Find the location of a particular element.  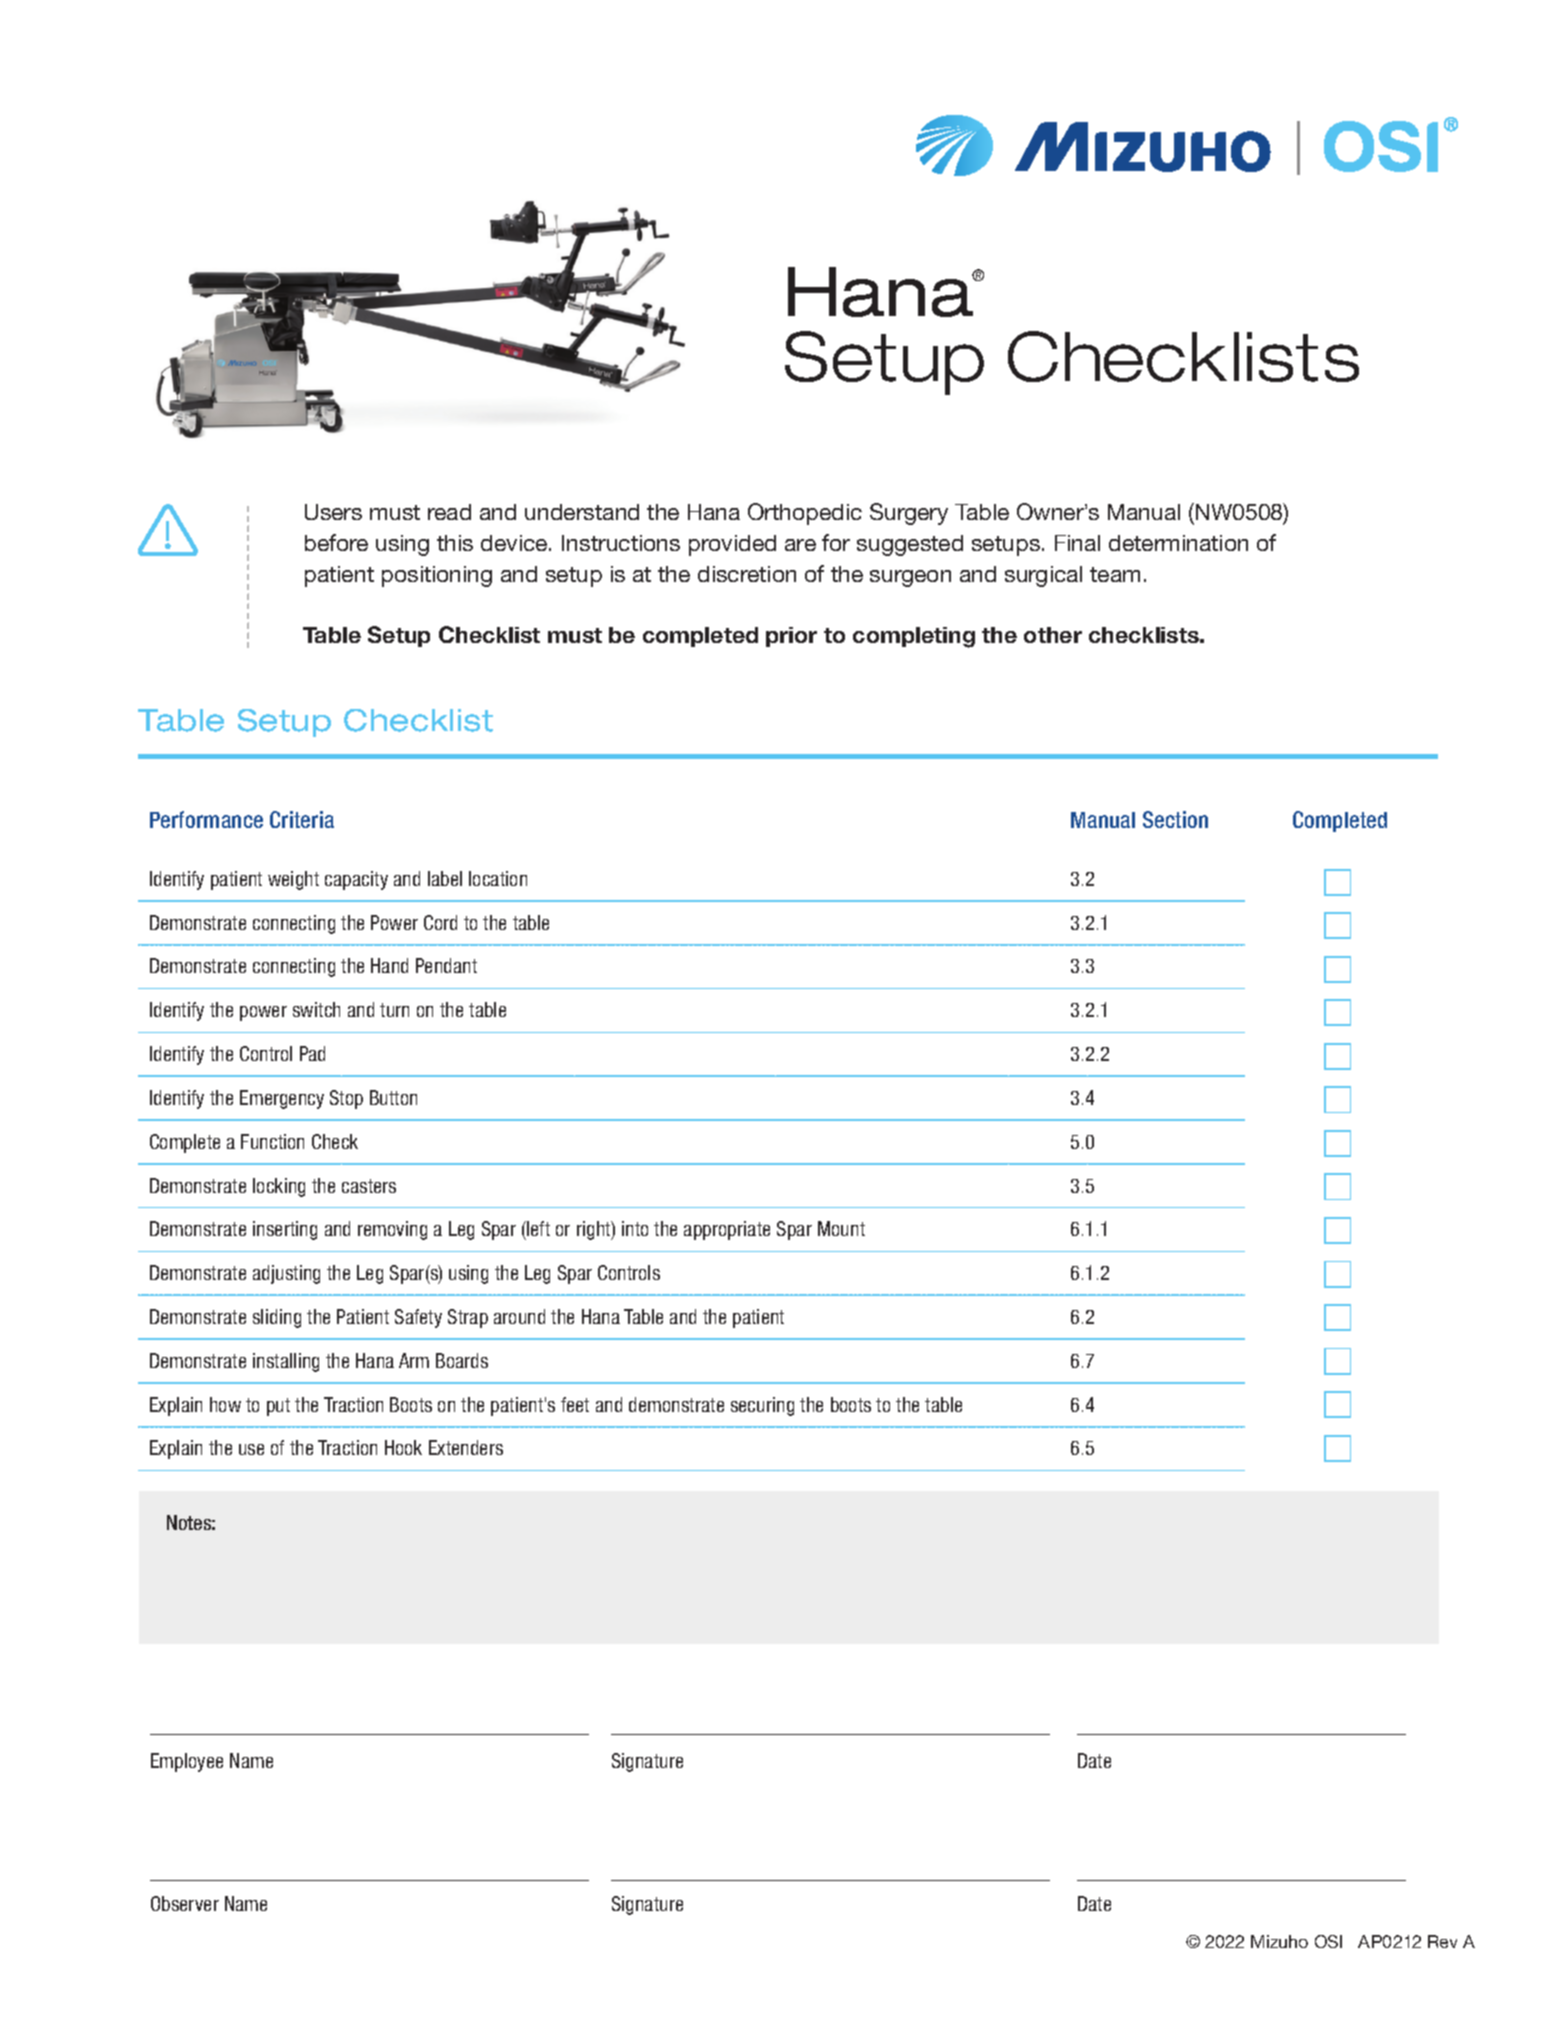

securing is located at coordinates (762, 1406).
